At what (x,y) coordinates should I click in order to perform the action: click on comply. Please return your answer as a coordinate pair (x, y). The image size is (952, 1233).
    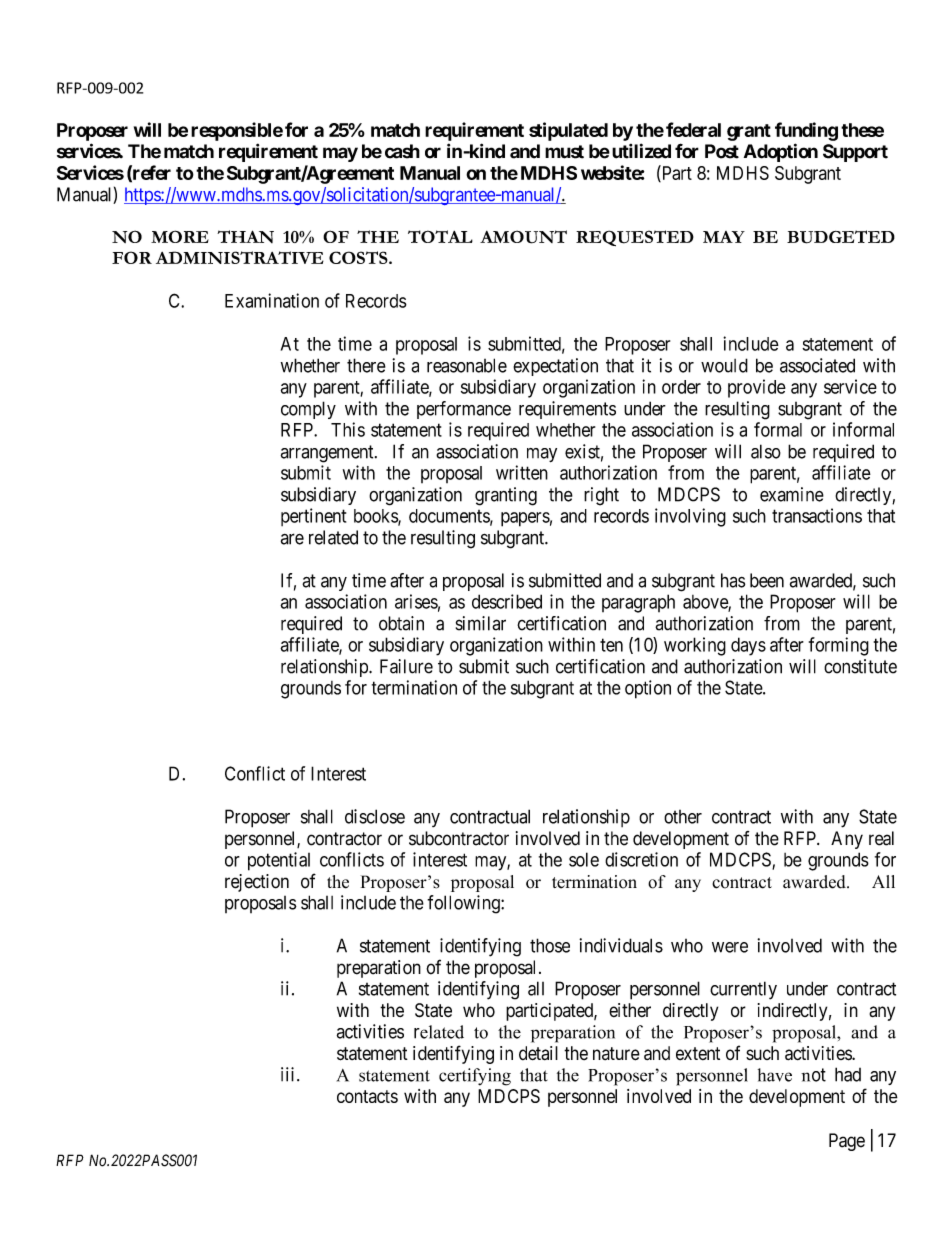
    Looking at the image, I should click on (308, 410).
